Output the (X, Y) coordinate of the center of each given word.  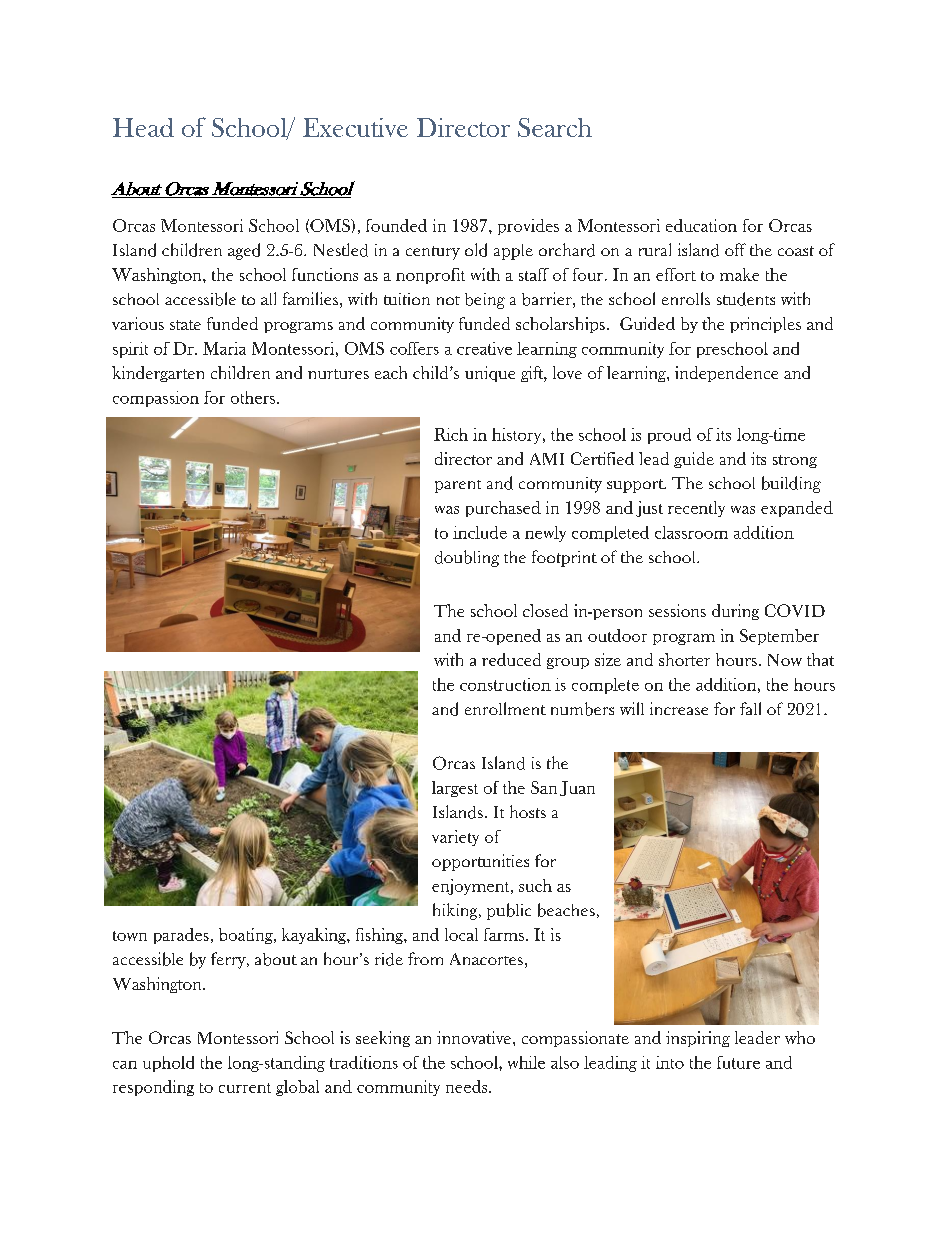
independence (726, 374)
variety (455, 838)
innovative (475, 1037)
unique (490, 374)
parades (181, 936)
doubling (467, 558)
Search (555, 127)
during (735, 612)
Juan (577, 788)
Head (143, 127)
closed (545, 610)
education (701, 225)
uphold (168, 1064)
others (253, 397)
